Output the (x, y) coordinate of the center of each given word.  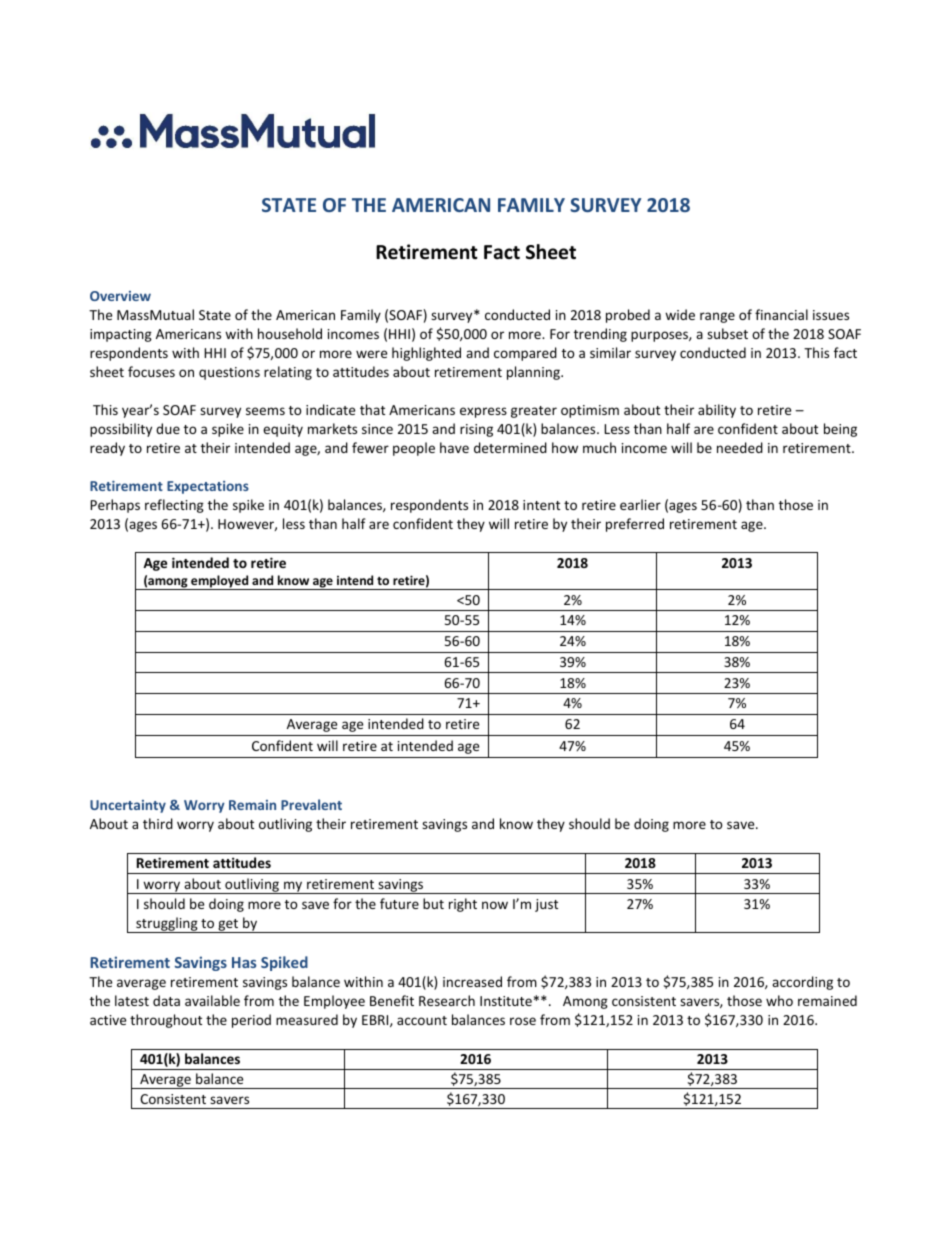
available (212, 1000)
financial (781, 314)
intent (541, 505)
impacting (121, 335)
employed (220, 582)
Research (447, 1000)
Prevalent (311, 804)
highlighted (426, 354)
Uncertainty (128, 806)
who (779, 1000)
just (546, 905)
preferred (635, 525)
